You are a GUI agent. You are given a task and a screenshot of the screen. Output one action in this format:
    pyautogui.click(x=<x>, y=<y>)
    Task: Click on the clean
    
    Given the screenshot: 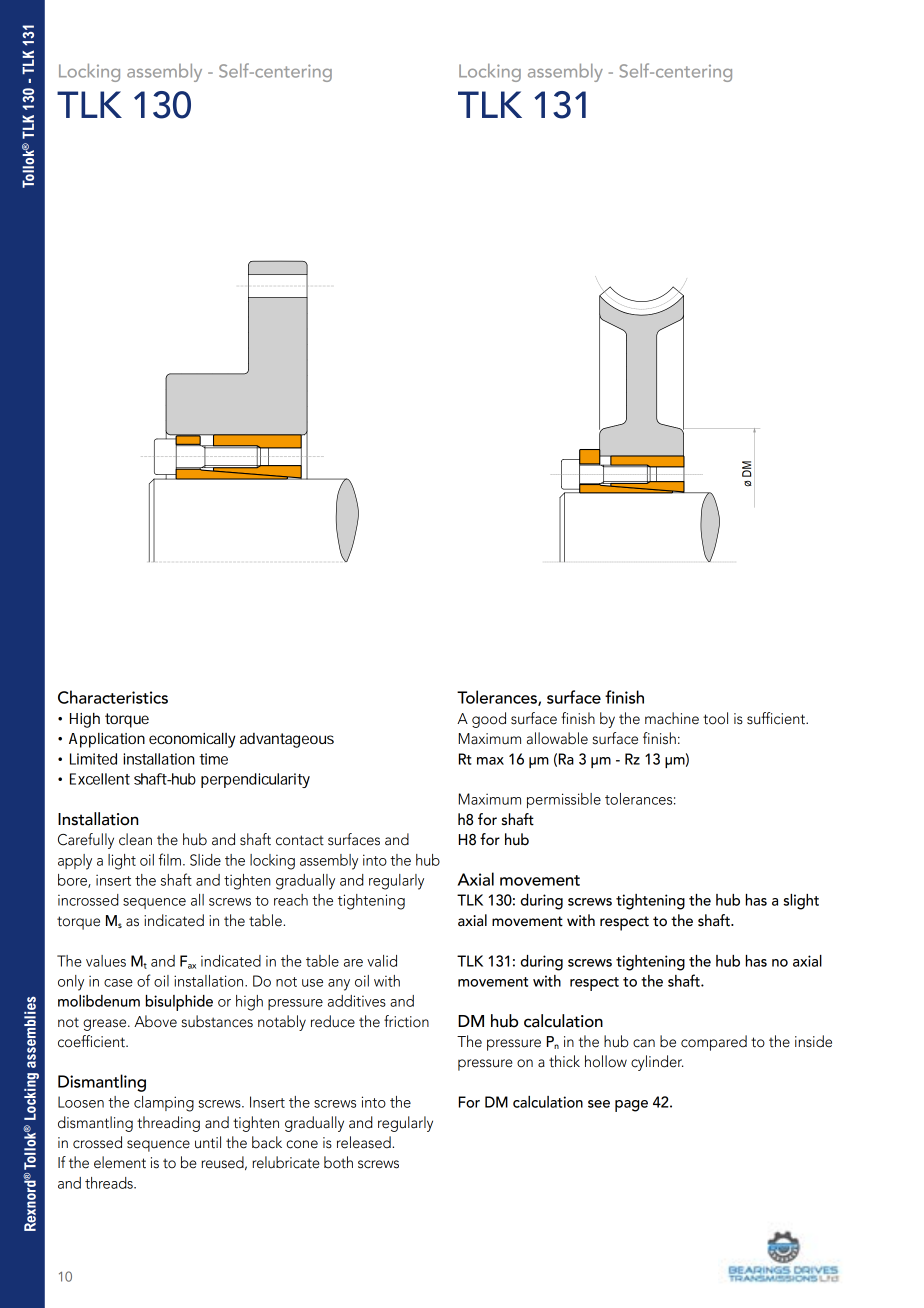 What is the action you would take?
    pyautogui.click(x=135, y=839)
